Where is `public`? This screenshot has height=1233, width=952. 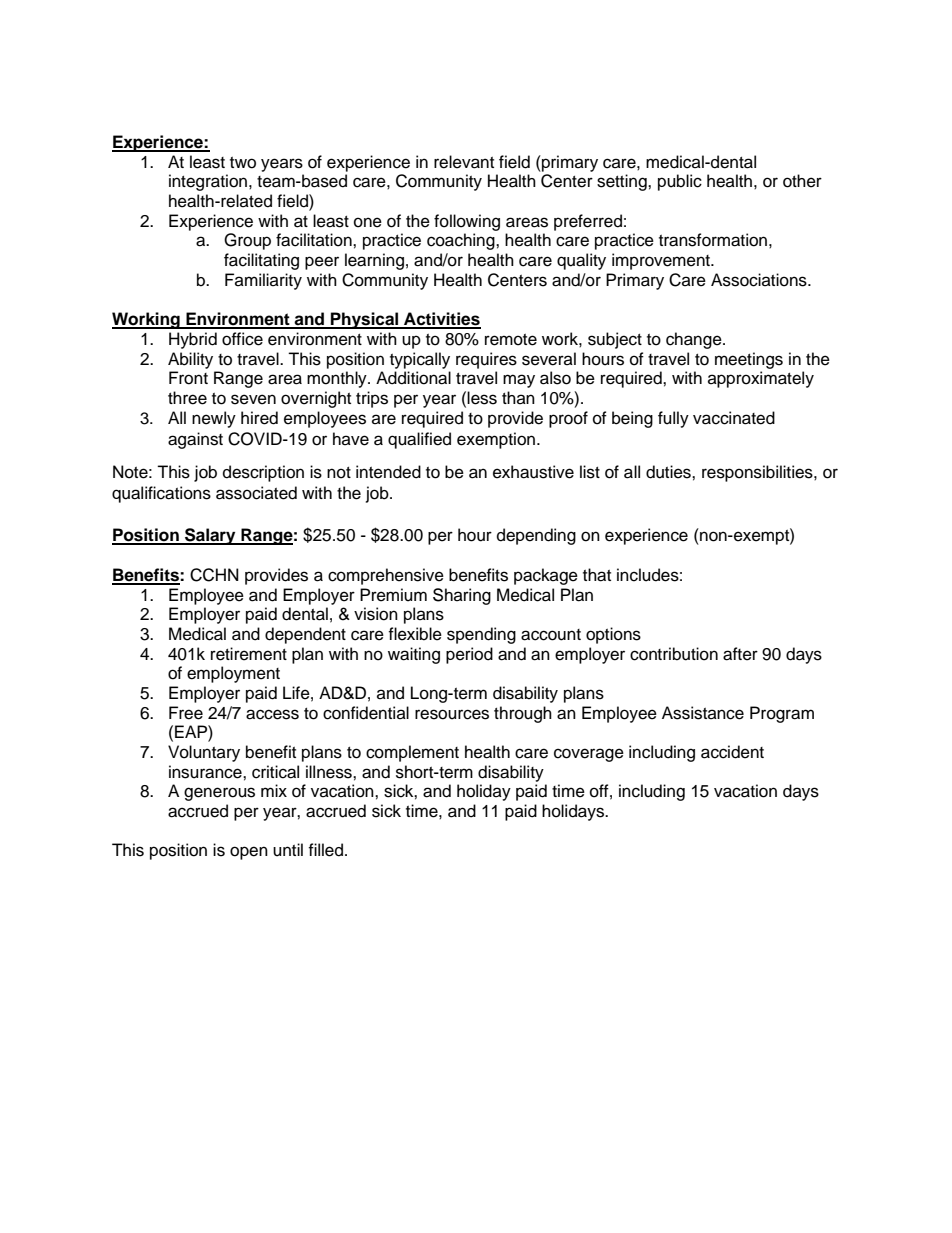 public is located at coordinates (680, 182).
